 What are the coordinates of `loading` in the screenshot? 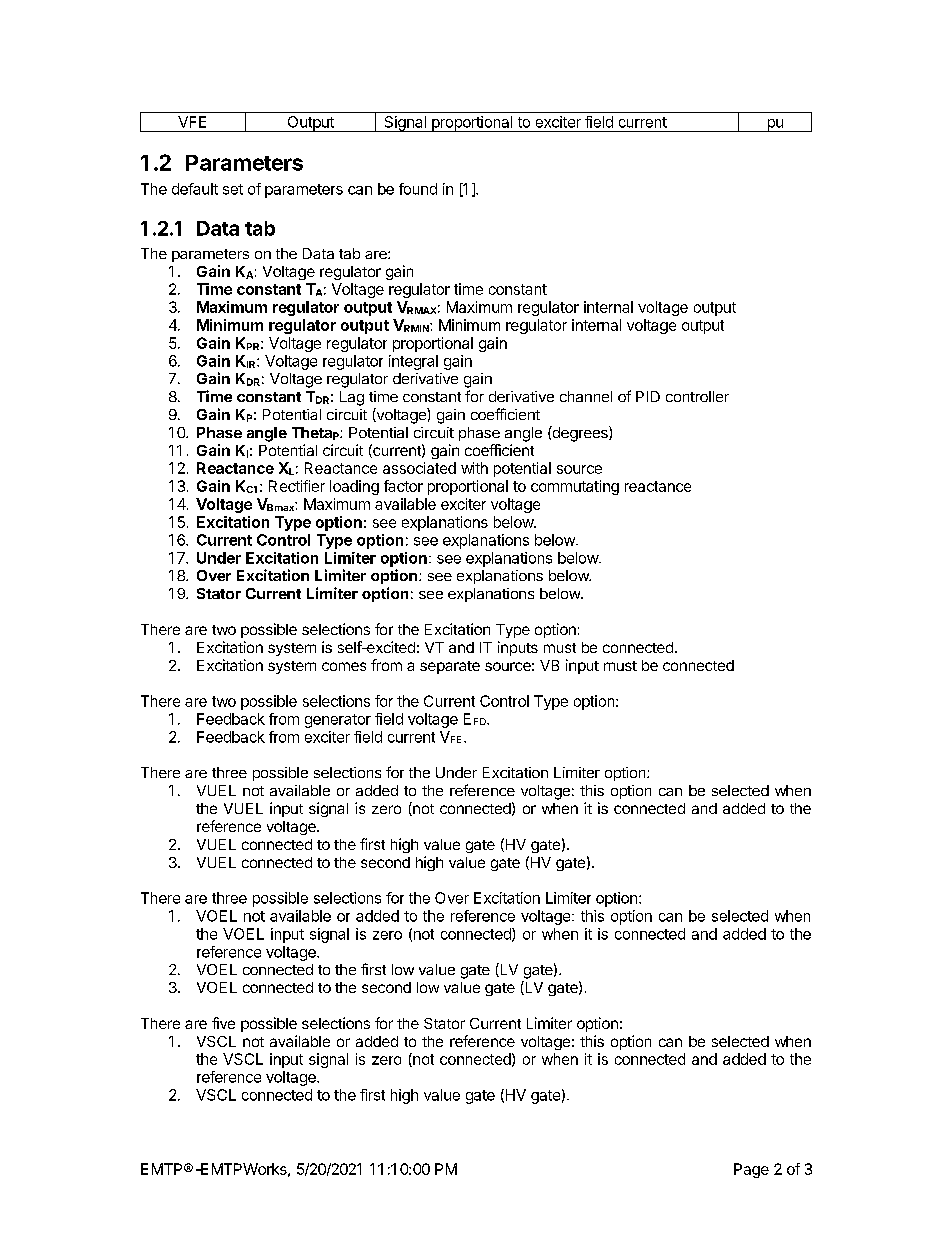 It's located at (354, 487).
